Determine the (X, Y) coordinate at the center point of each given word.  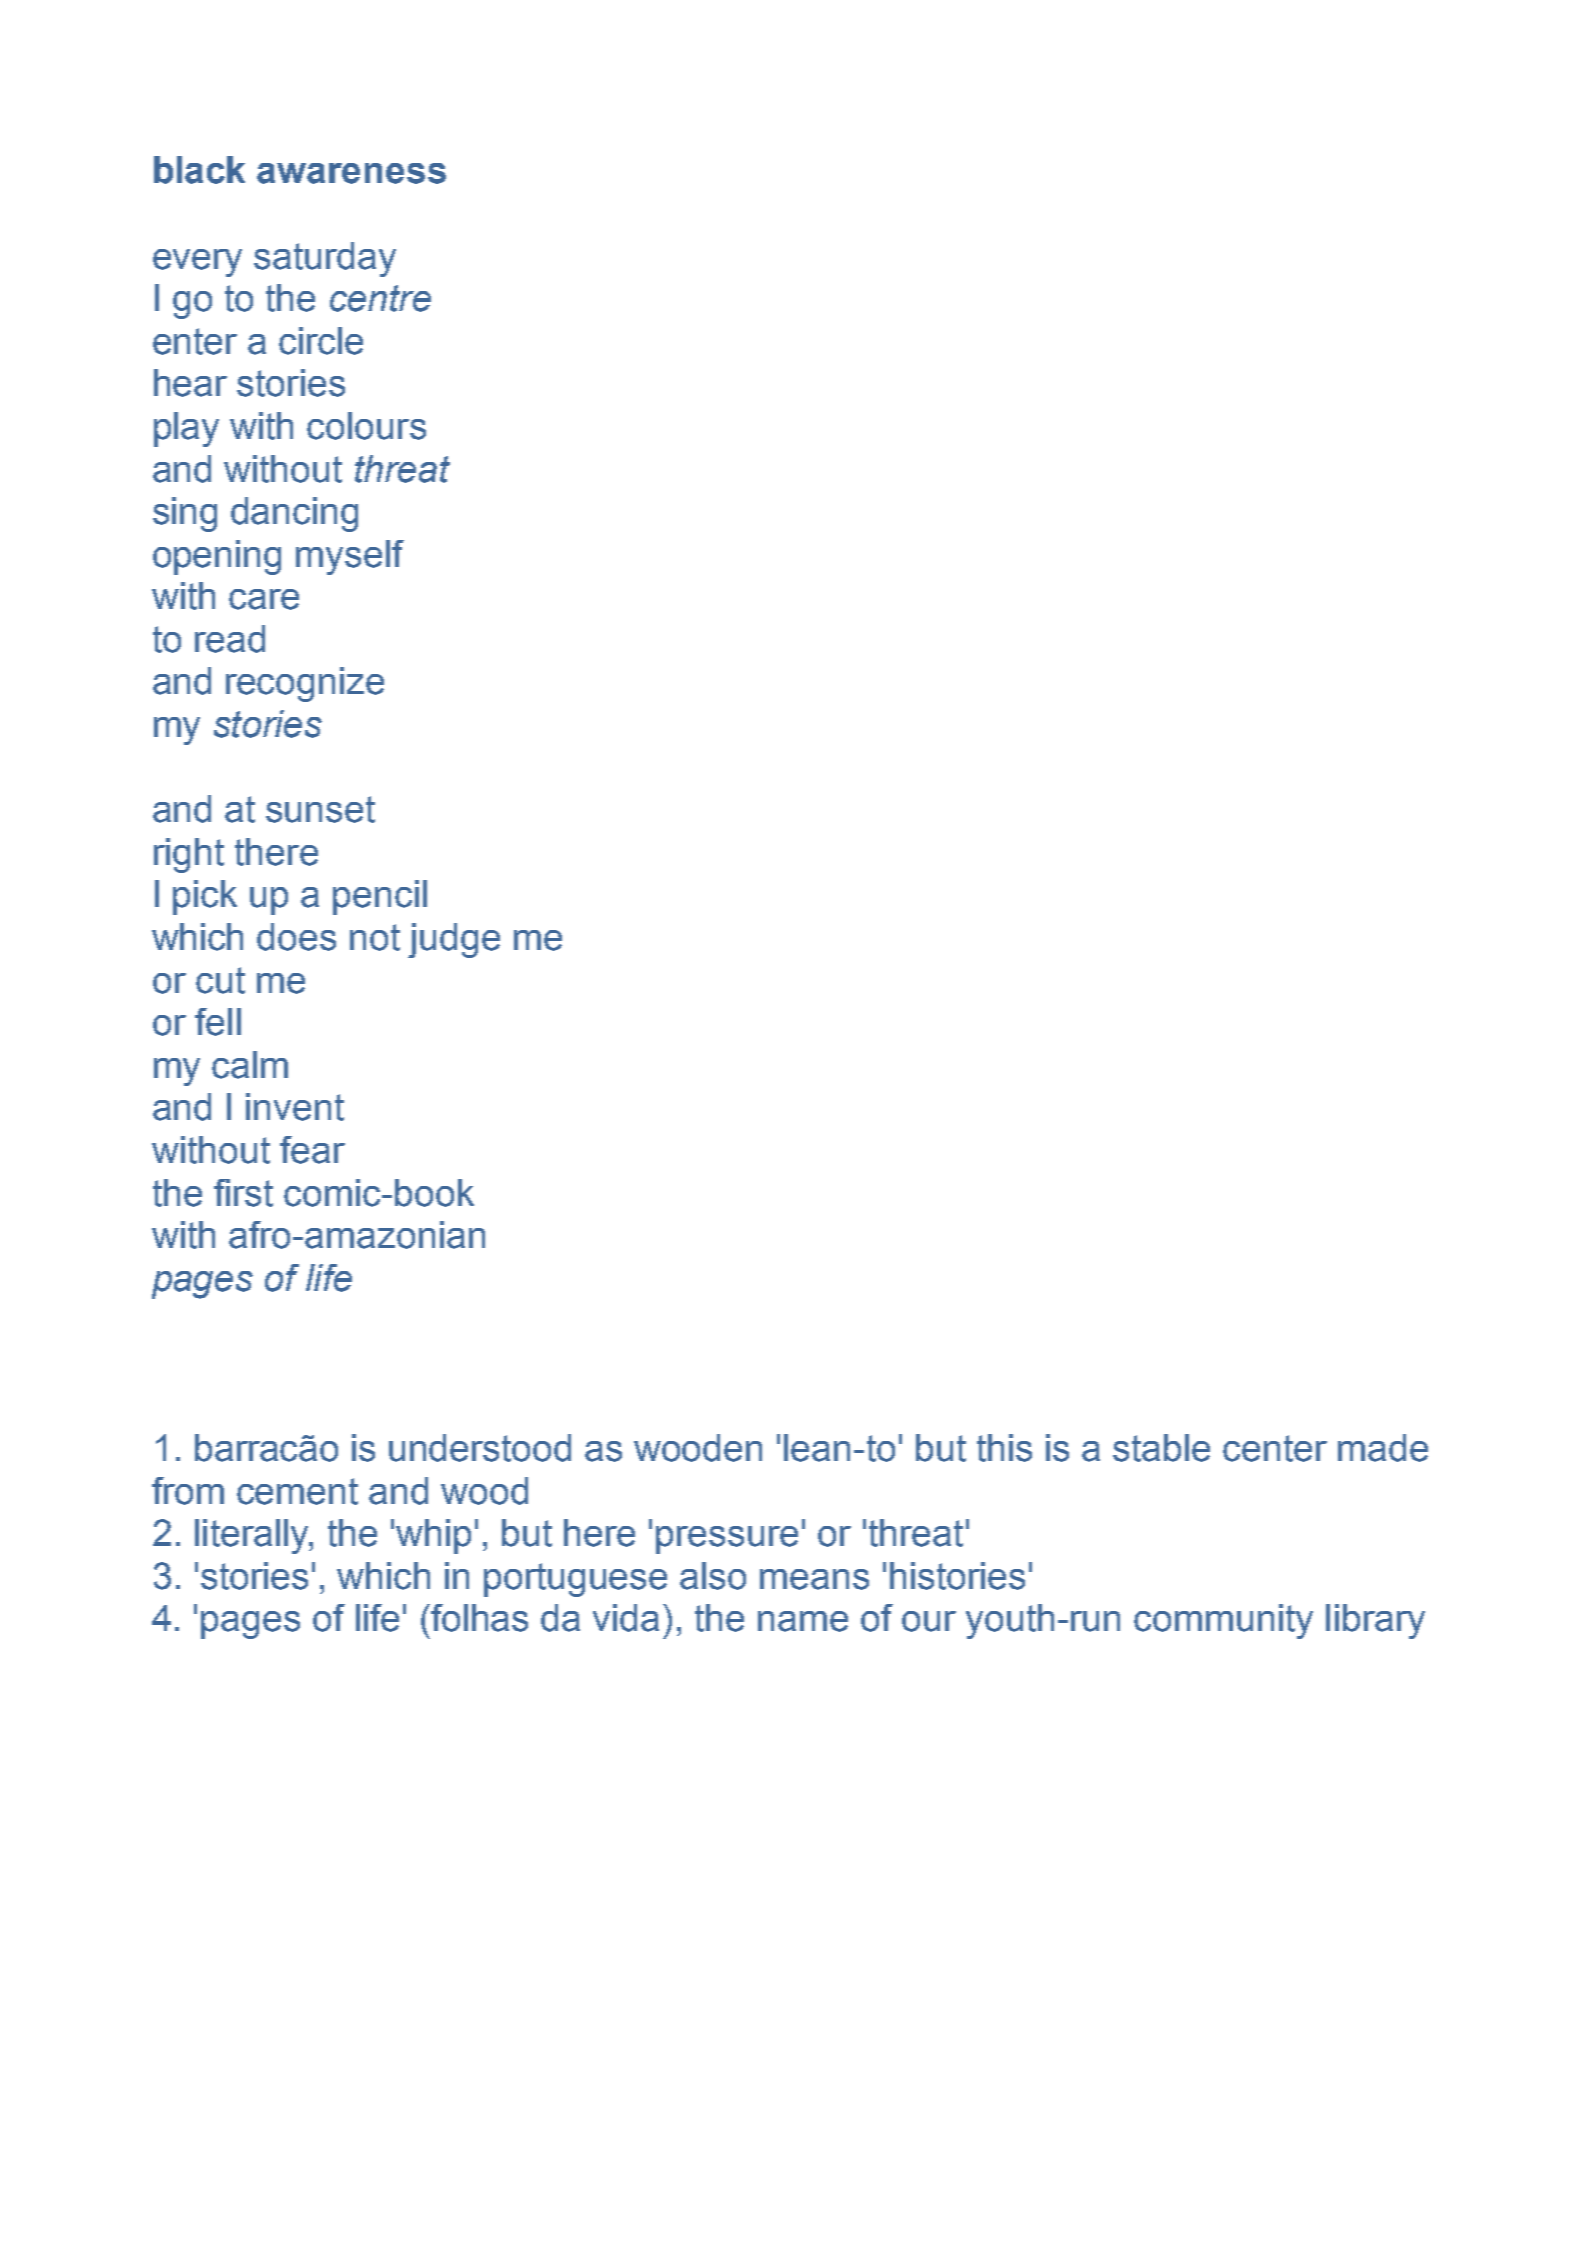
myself (350, 557)
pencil (380, 897)
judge (454, 940)
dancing (294, 514)
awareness (351, 173)
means (814, 1579)
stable (1161, 1448)
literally (253, 1536)
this (1004, 1448)
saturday (325, 259)
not (375, 937)
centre (380, 298)
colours (366, 426)
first (243, 1193)
